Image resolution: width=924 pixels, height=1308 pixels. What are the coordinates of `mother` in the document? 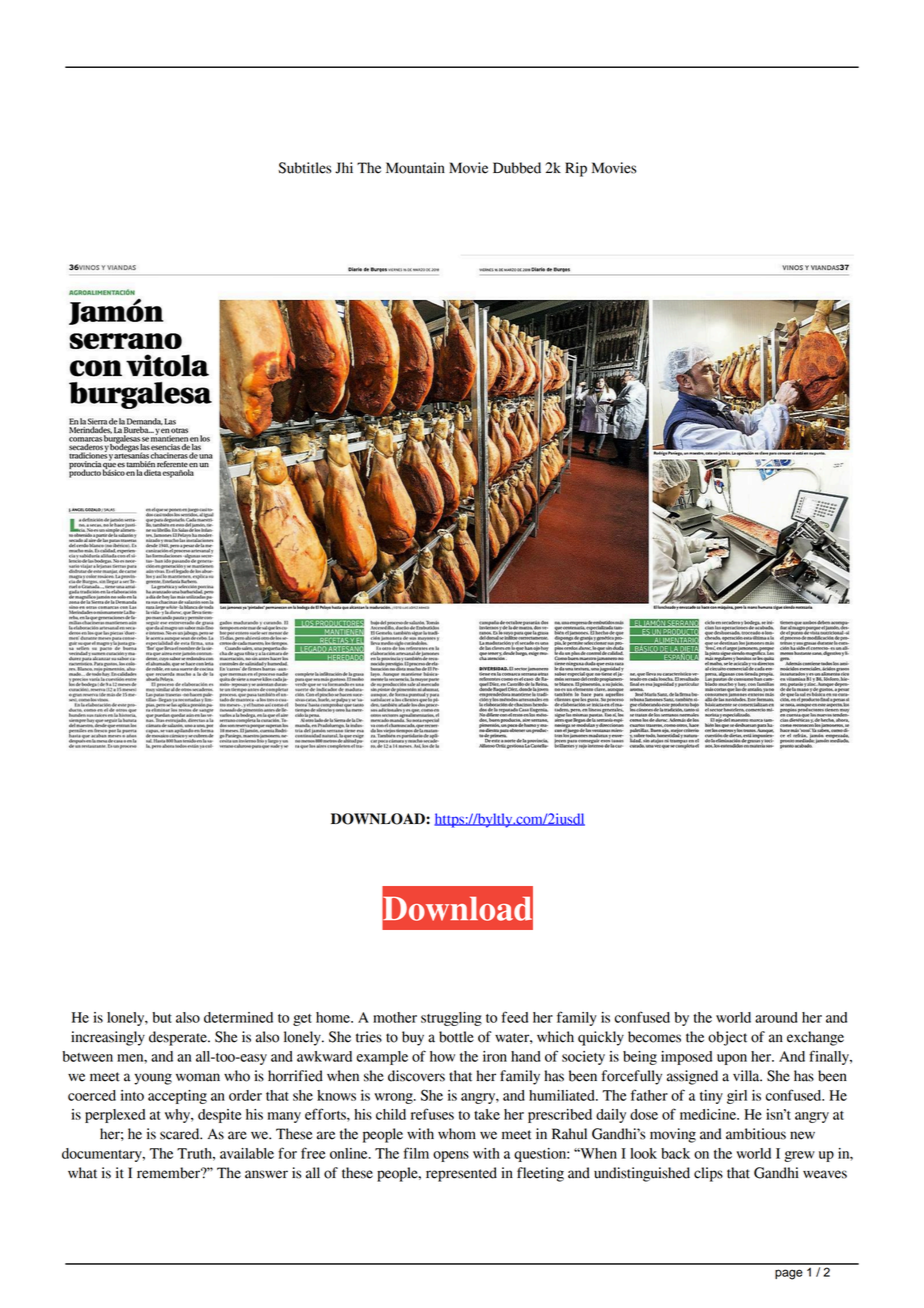 It's located at (395, 1017).
